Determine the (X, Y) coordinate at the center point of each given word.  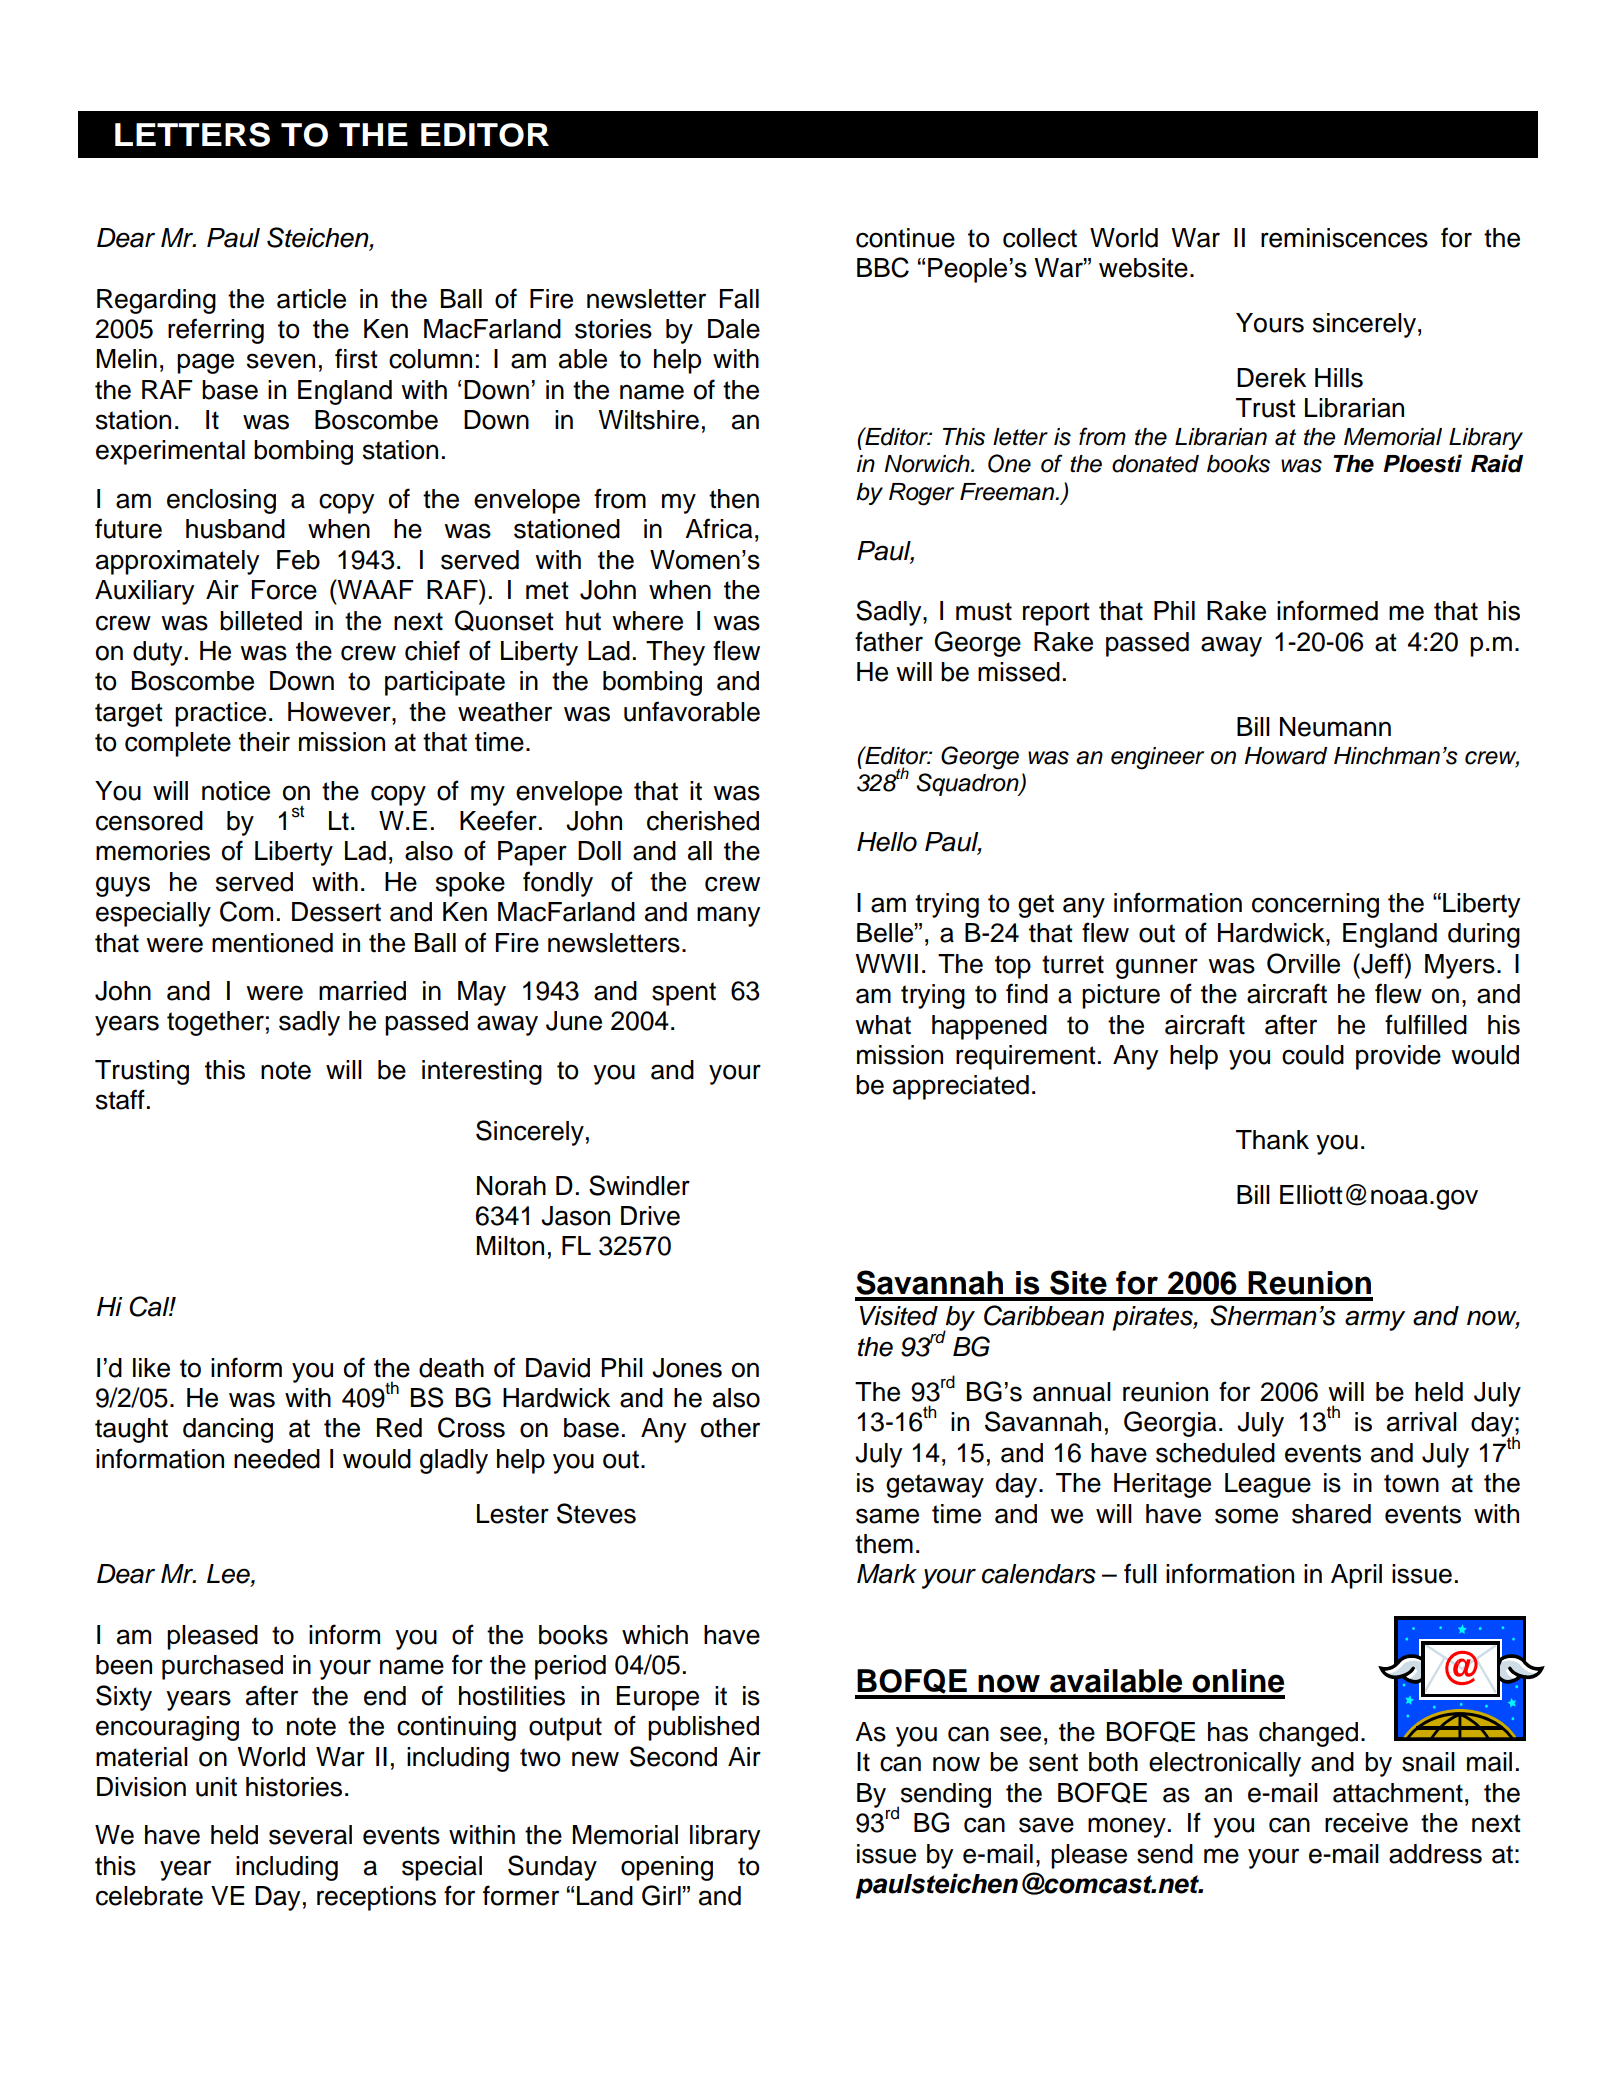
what (883, 1025)
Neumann (1335, 727)
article (311, 299)
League (1268, 1485)
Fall (739, 299)
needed (277, 1459)
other (730, 1428)
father (889, 641)
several (310, 1835)
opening (667, 1868)
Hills (1339, 378)
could (1313, 1055)
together (215, 1023)
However (340, 712)
